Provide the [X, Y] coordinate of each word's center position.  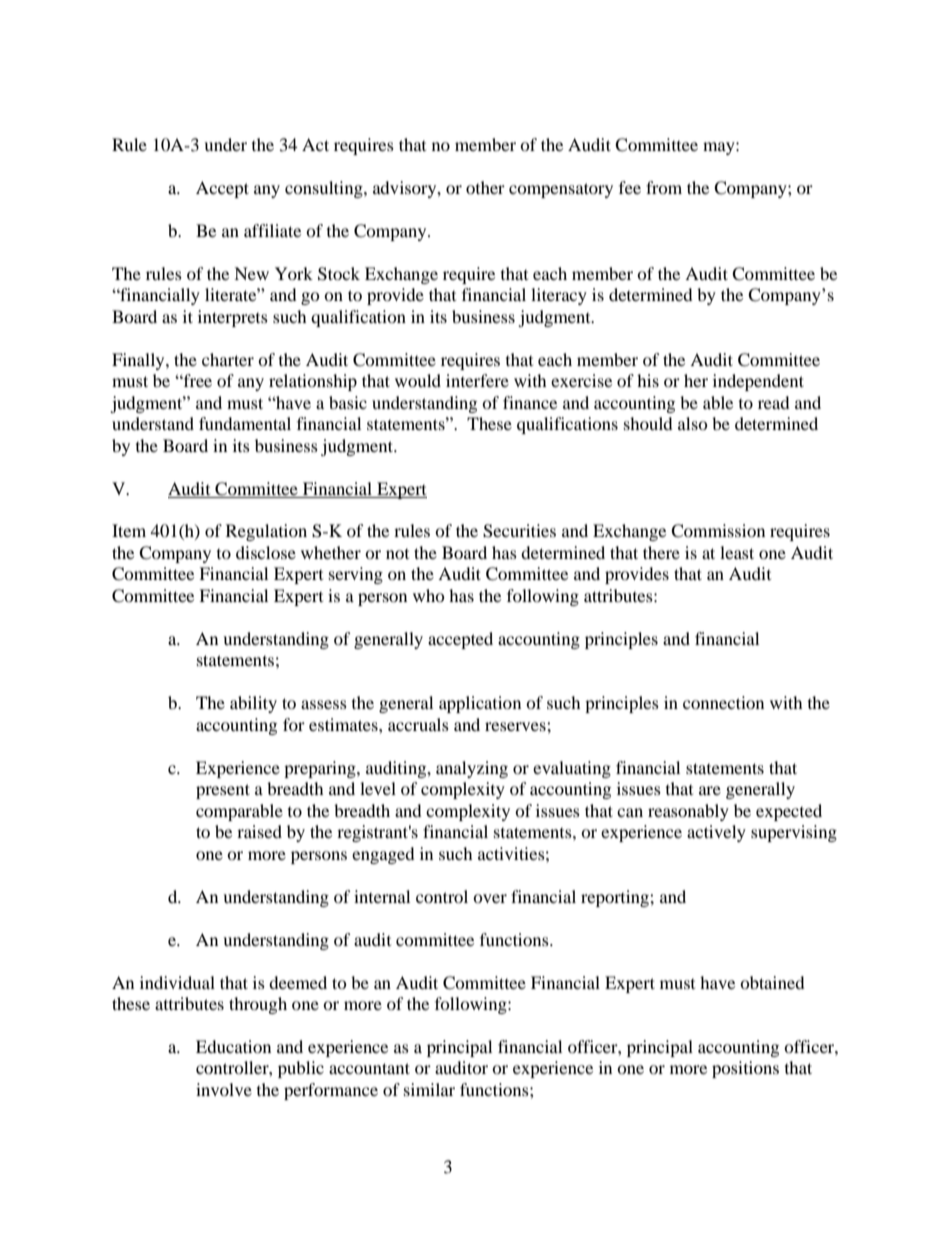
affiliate [272, 230]
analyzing [472, 769]
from [664, 187]
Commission [718, 531]
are [710, 790]
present [223, 791]
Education [233, 1046]
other [485, 187]
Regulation [266, 532]
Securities [519, 531]
